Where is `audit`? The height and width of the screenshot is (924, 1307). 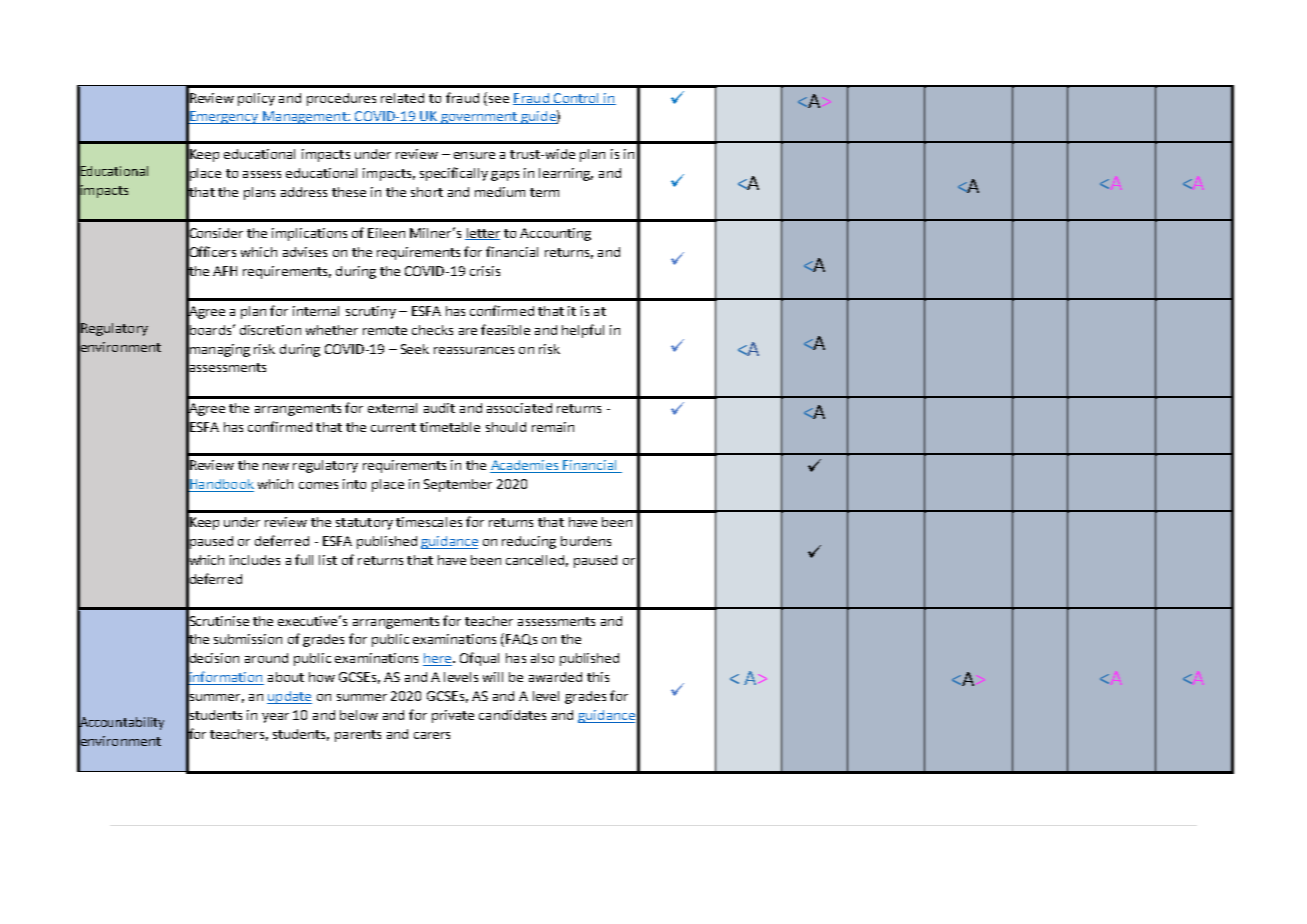 audit is located at coordinates (439, 408).
